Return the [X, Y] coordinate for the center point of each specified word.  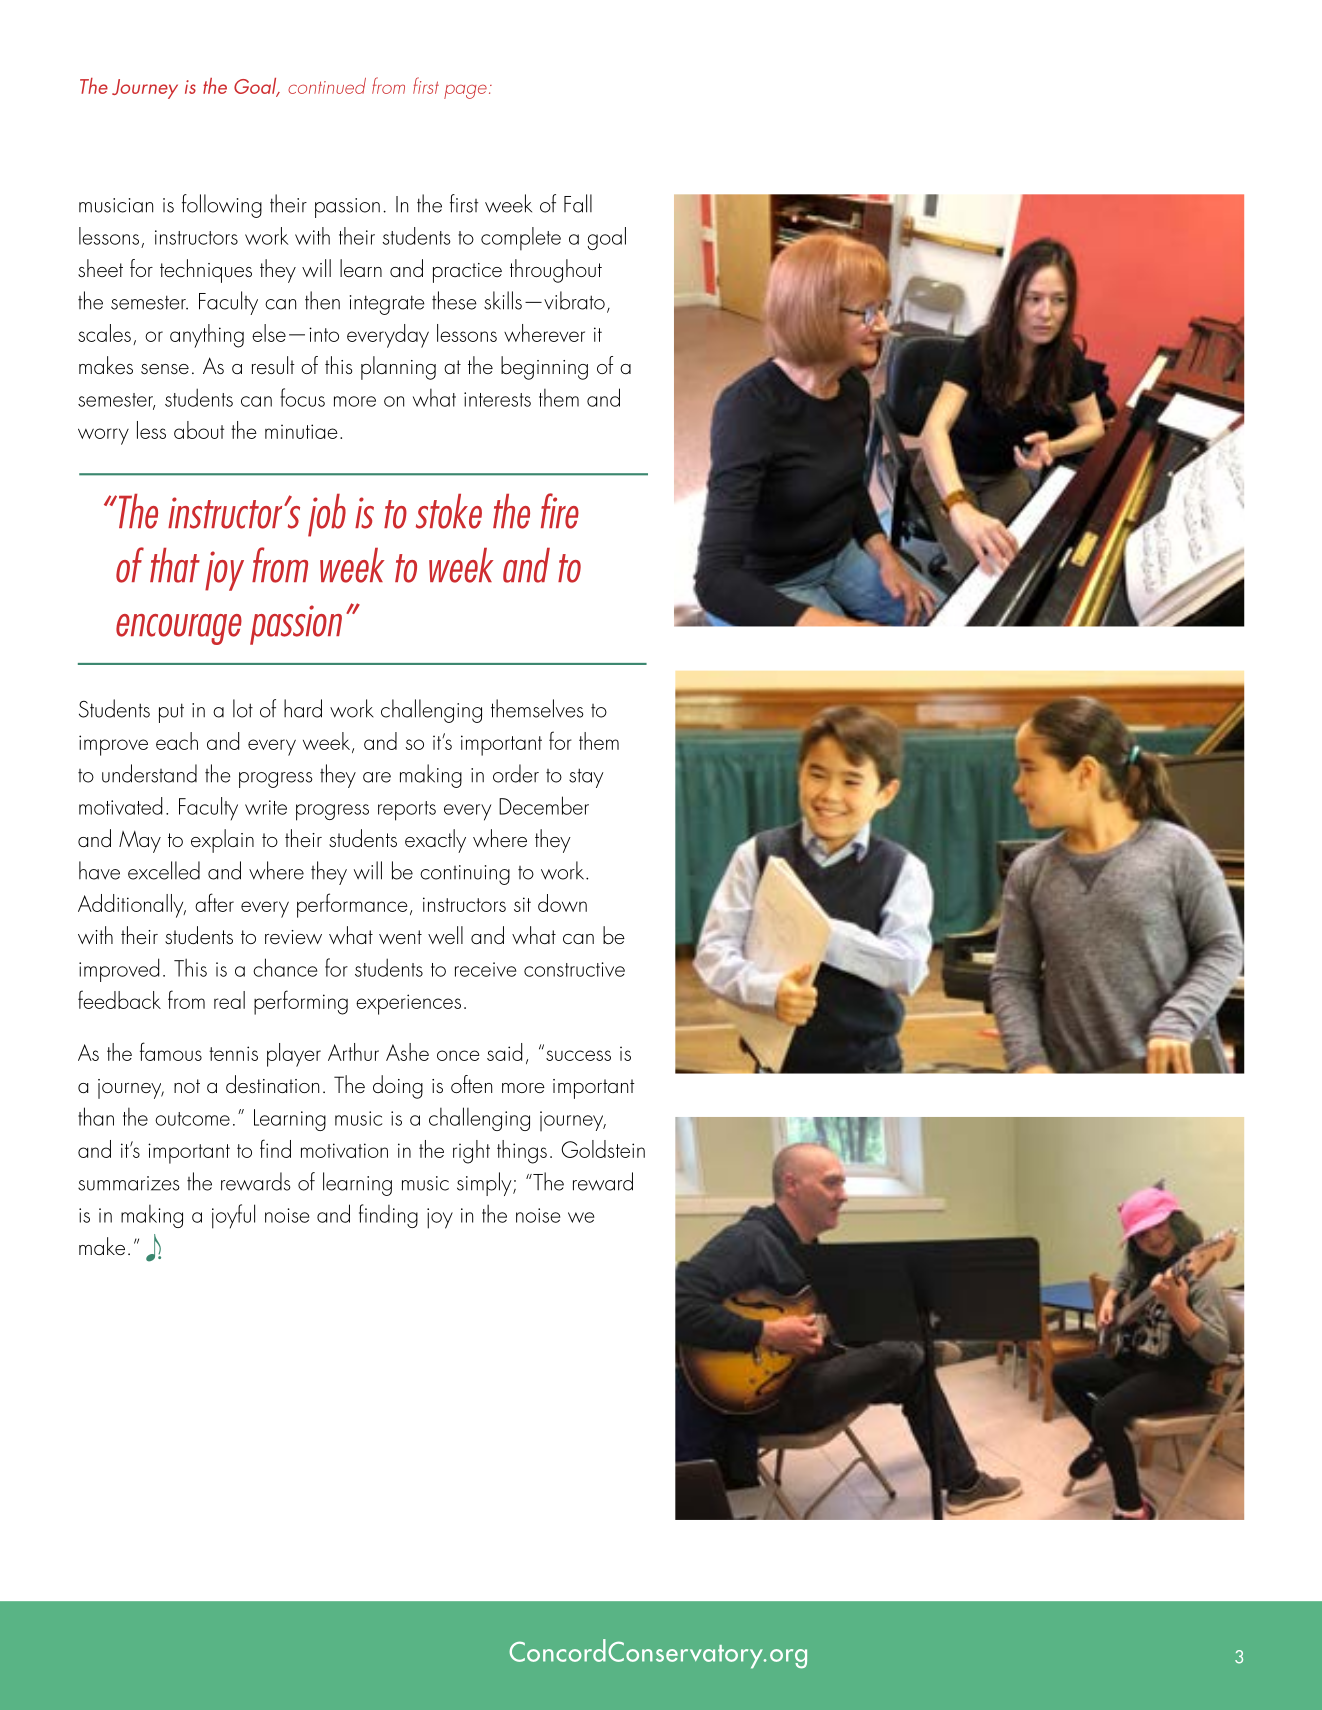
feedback [119, 999]
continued [327, 86]
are [377, 777]
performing [301, 1002]
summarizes [129, 1183]
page [465, 91]
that [175, 565]
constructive [574, 969]
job [327, 515]
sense [165, 369]
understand [149, 773]
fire [560, 511]
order [516, 773]
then [322, 300]
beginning [544, 368]
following [222, 206]
